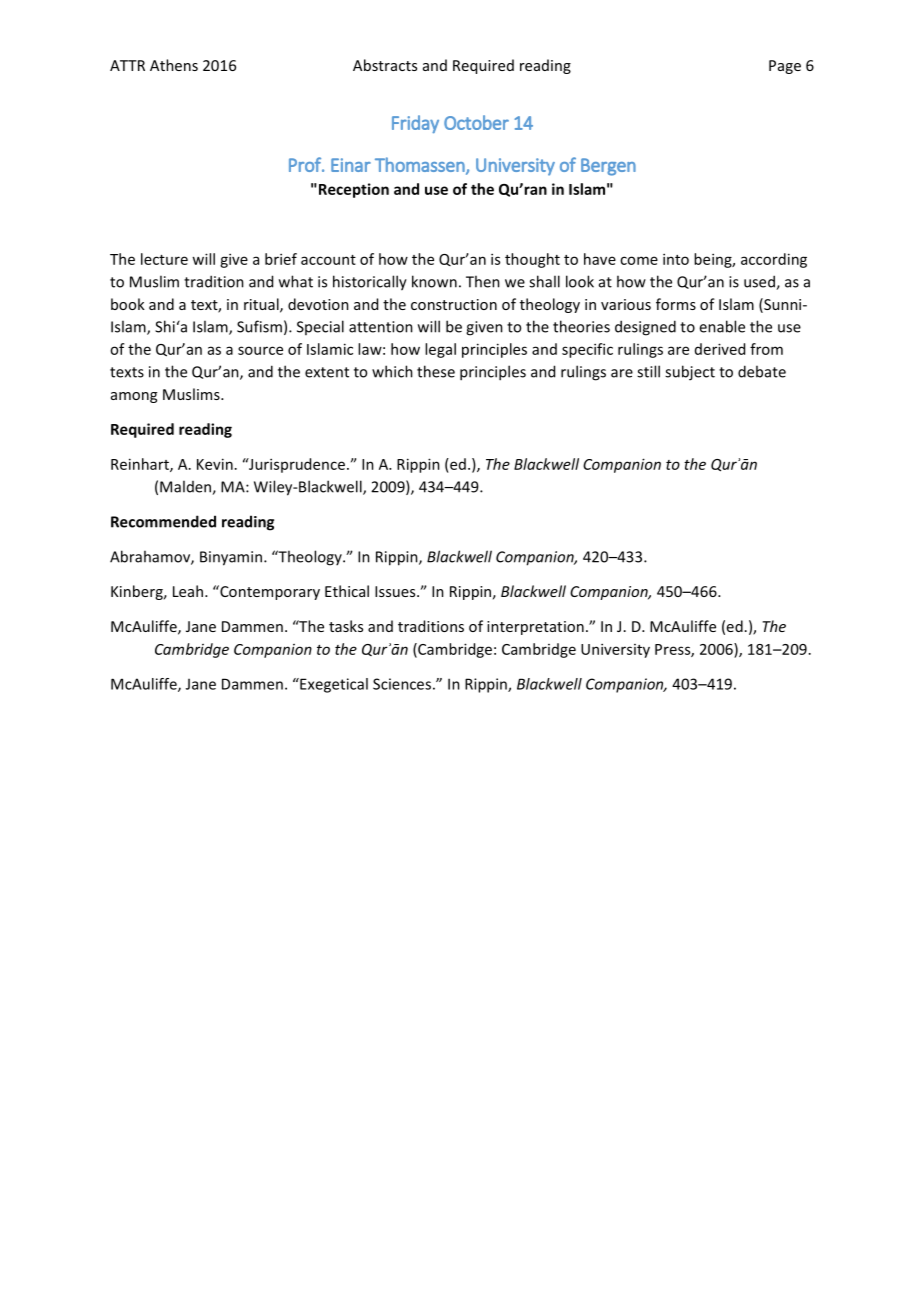 The height and width of the screenshot is (1308, 924). What do you see at coordinates (260, 350) in the screenshot?
I see `source` at bounding box center [260, 350].
